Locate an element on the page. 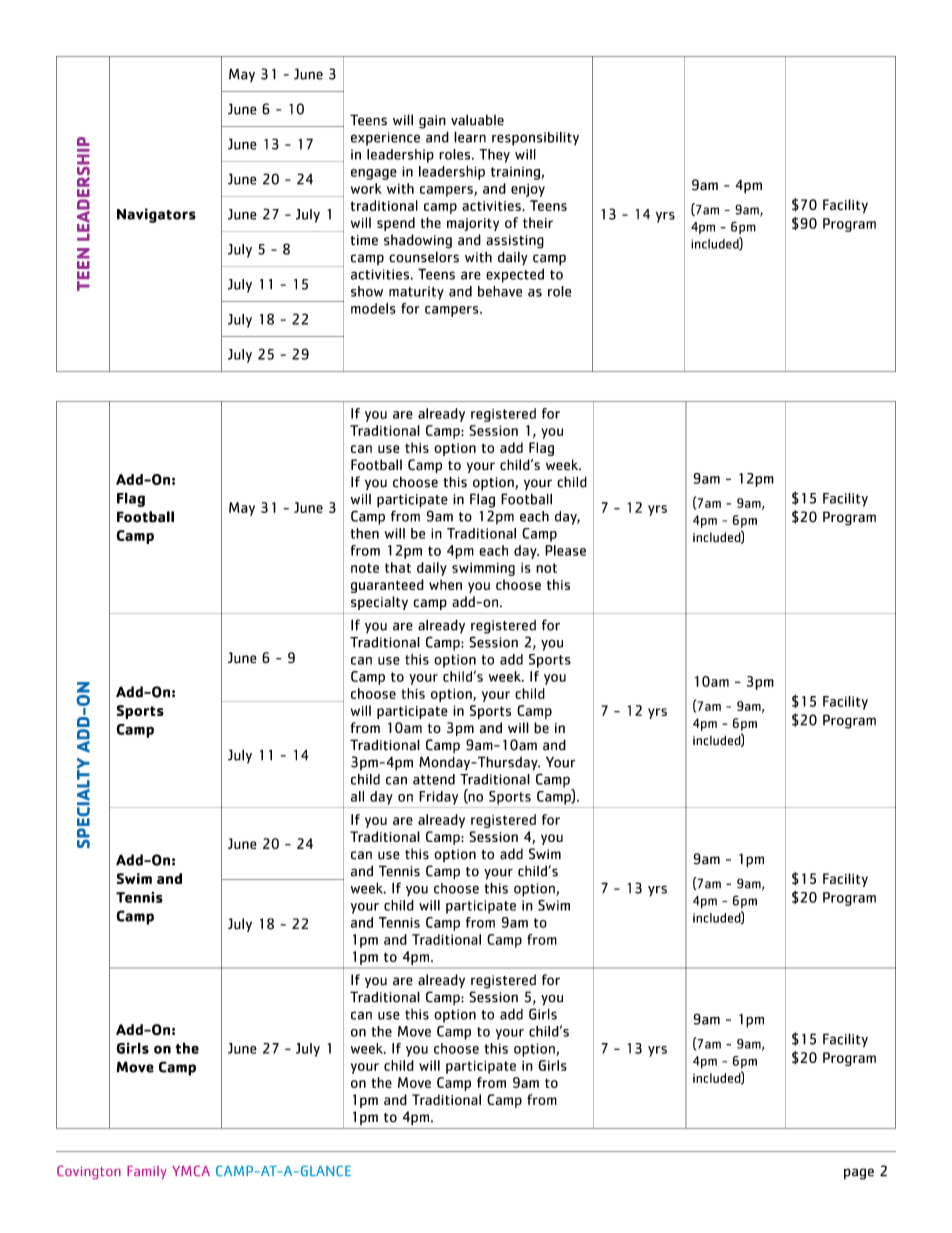  when is located at coordinates (445, 584).
